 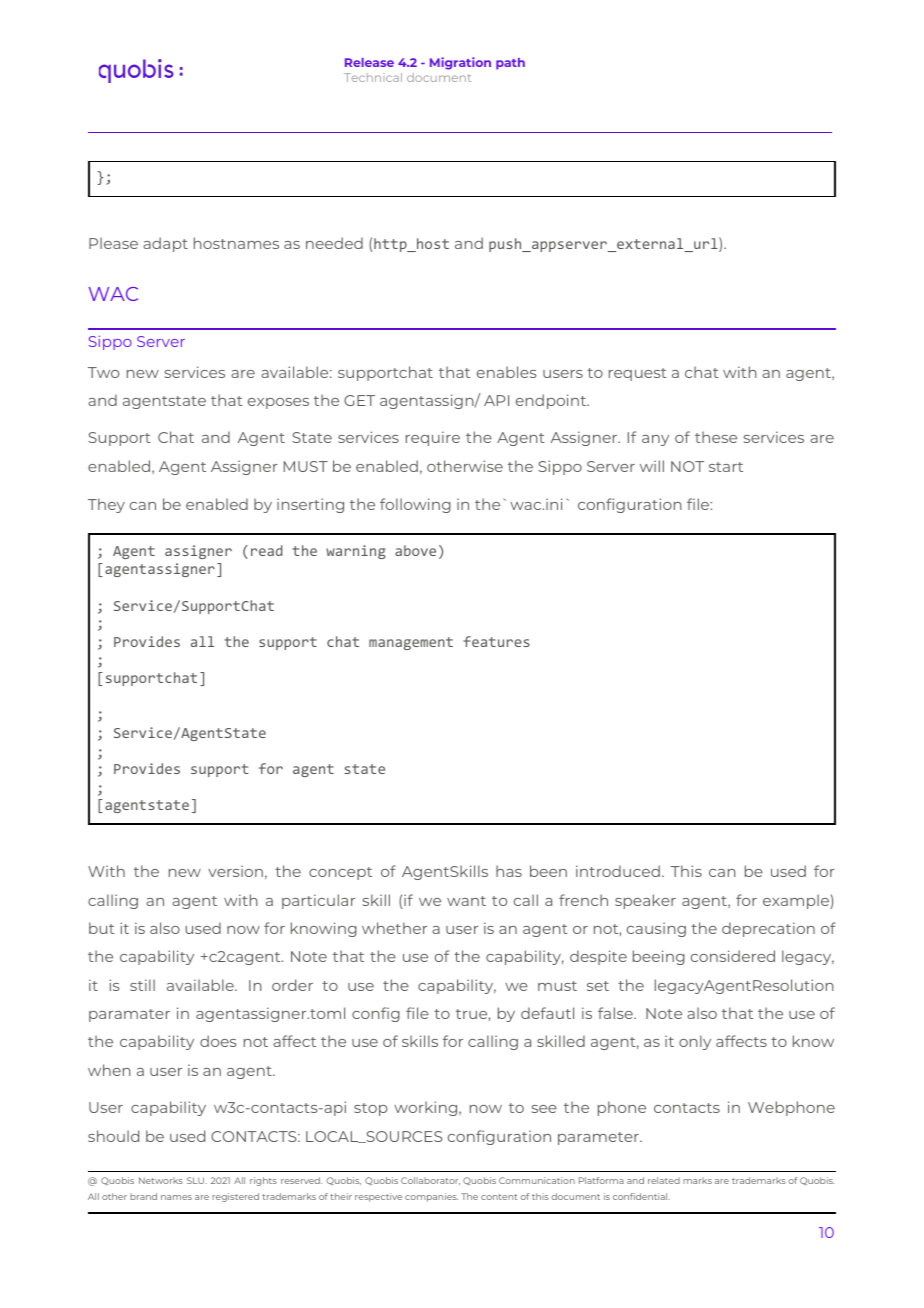 I want to click on Collaborator, so click(x=430, y=1181).
